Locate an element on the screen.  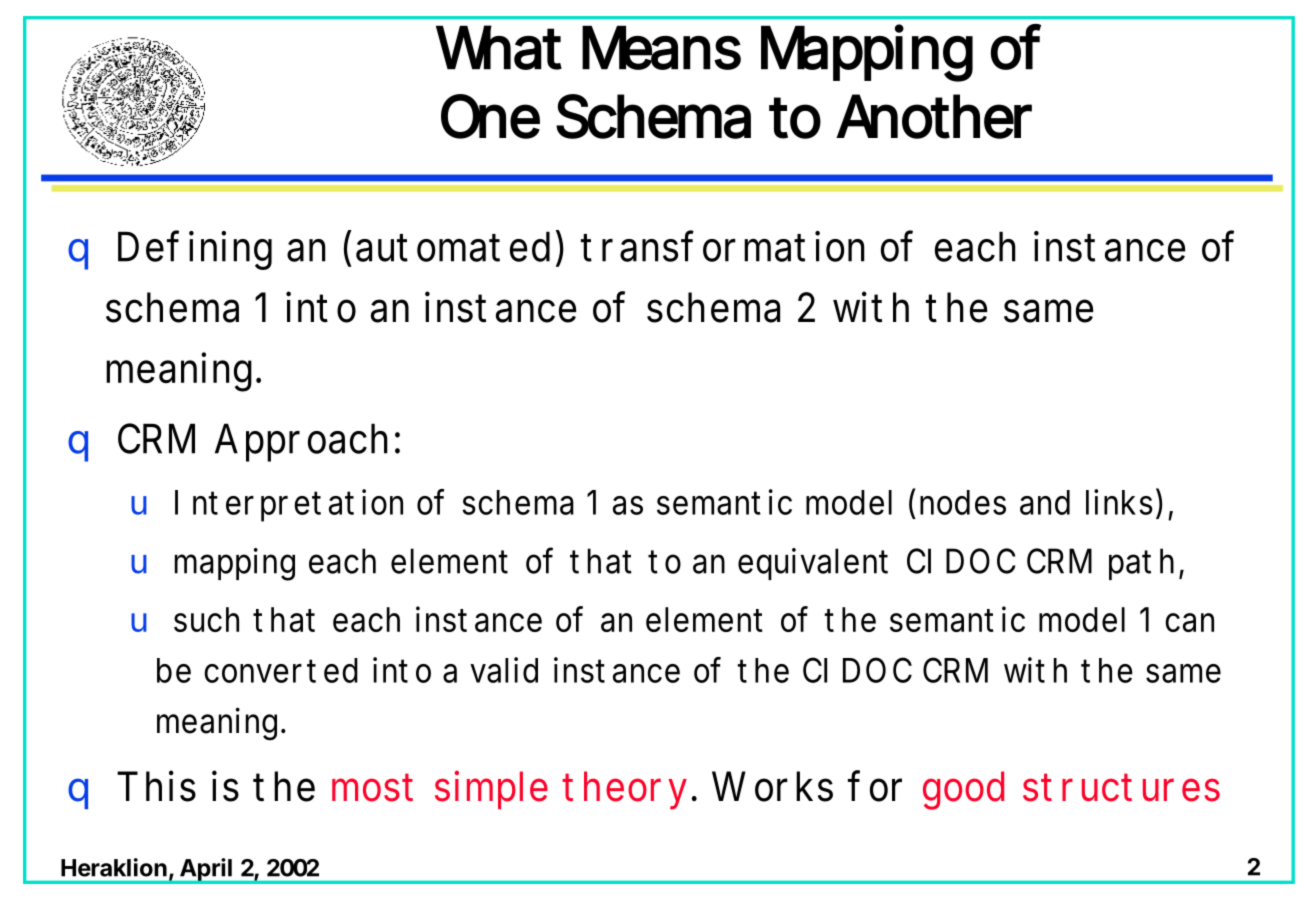
can is located at coordinates (1189, 622).
